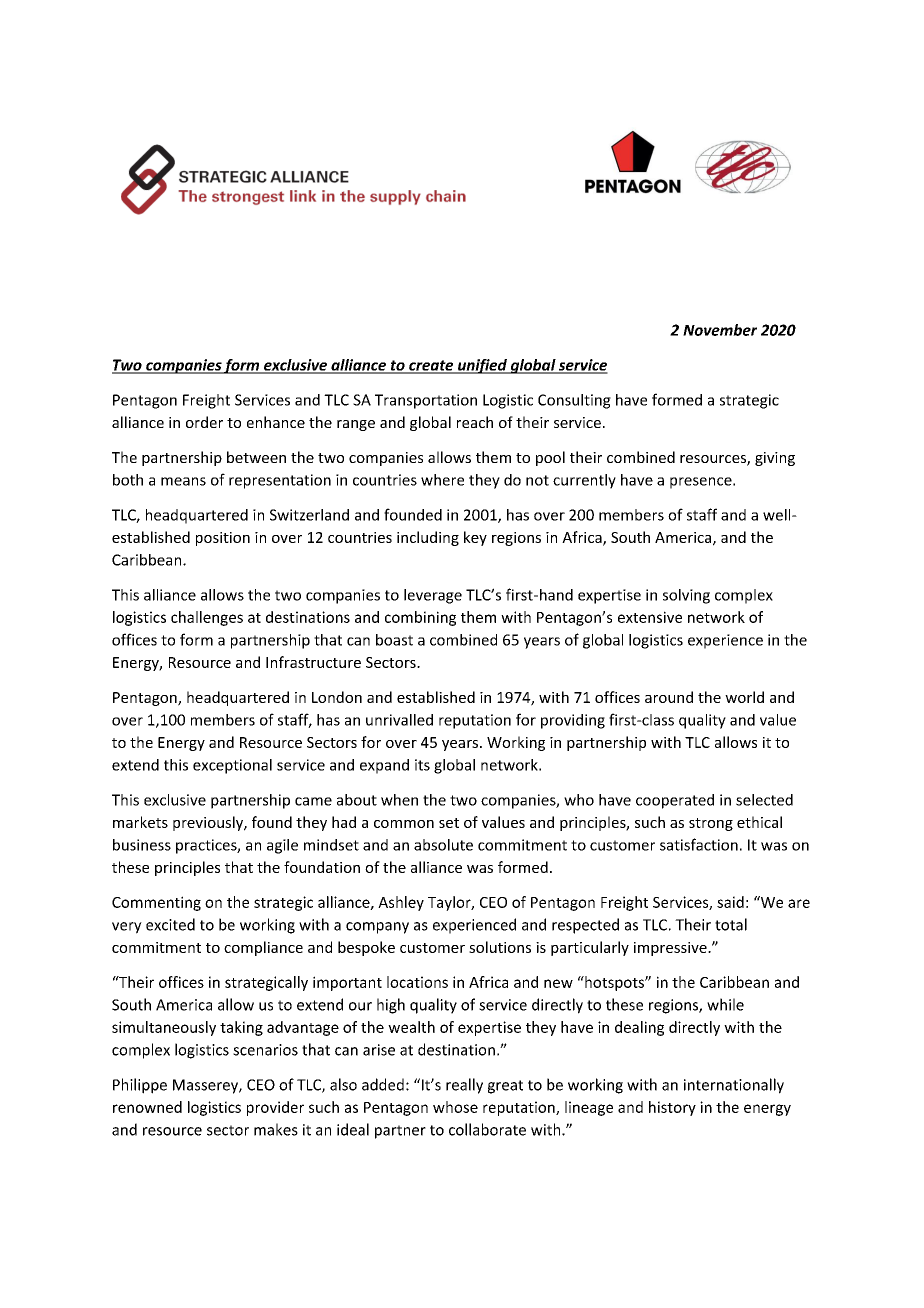 The image size is (924, 1308). What do you see at coordinates (147, 1107) in the screenshot?
I see `renowned` at bounding box center [147, 1107].
